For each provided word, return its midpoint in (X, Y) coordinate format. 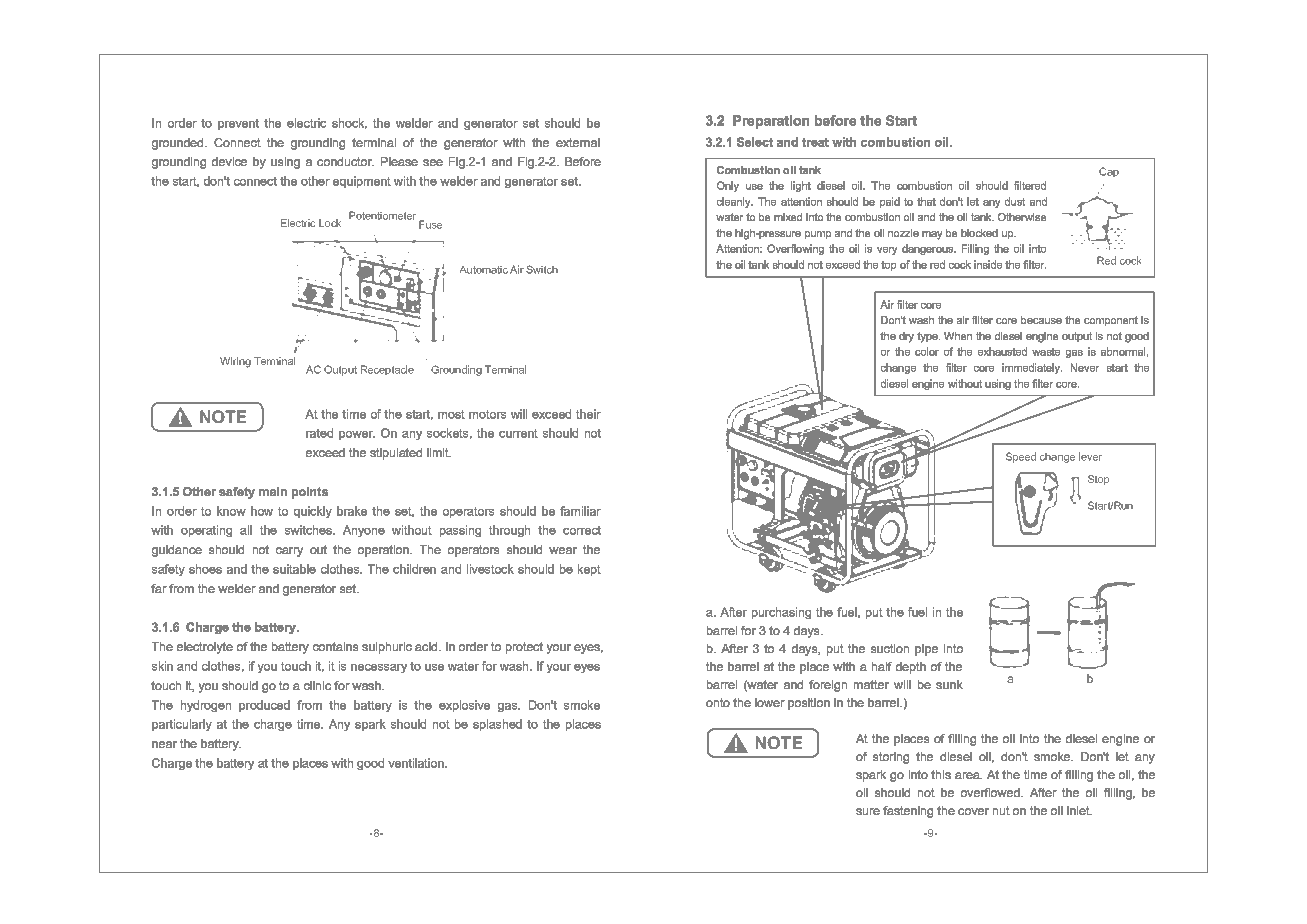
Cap (1109, 174)
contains (335, 646)
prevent (238, 124)
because (1041, 320)
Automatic (483, 269)
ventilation (417, 763)
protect (524, 648)
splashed (497, 725)
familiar (580, 511)
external (578, 142)
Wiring (235, 362)
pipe (926, 650)
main (273, 491)
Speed (1021, 457)
